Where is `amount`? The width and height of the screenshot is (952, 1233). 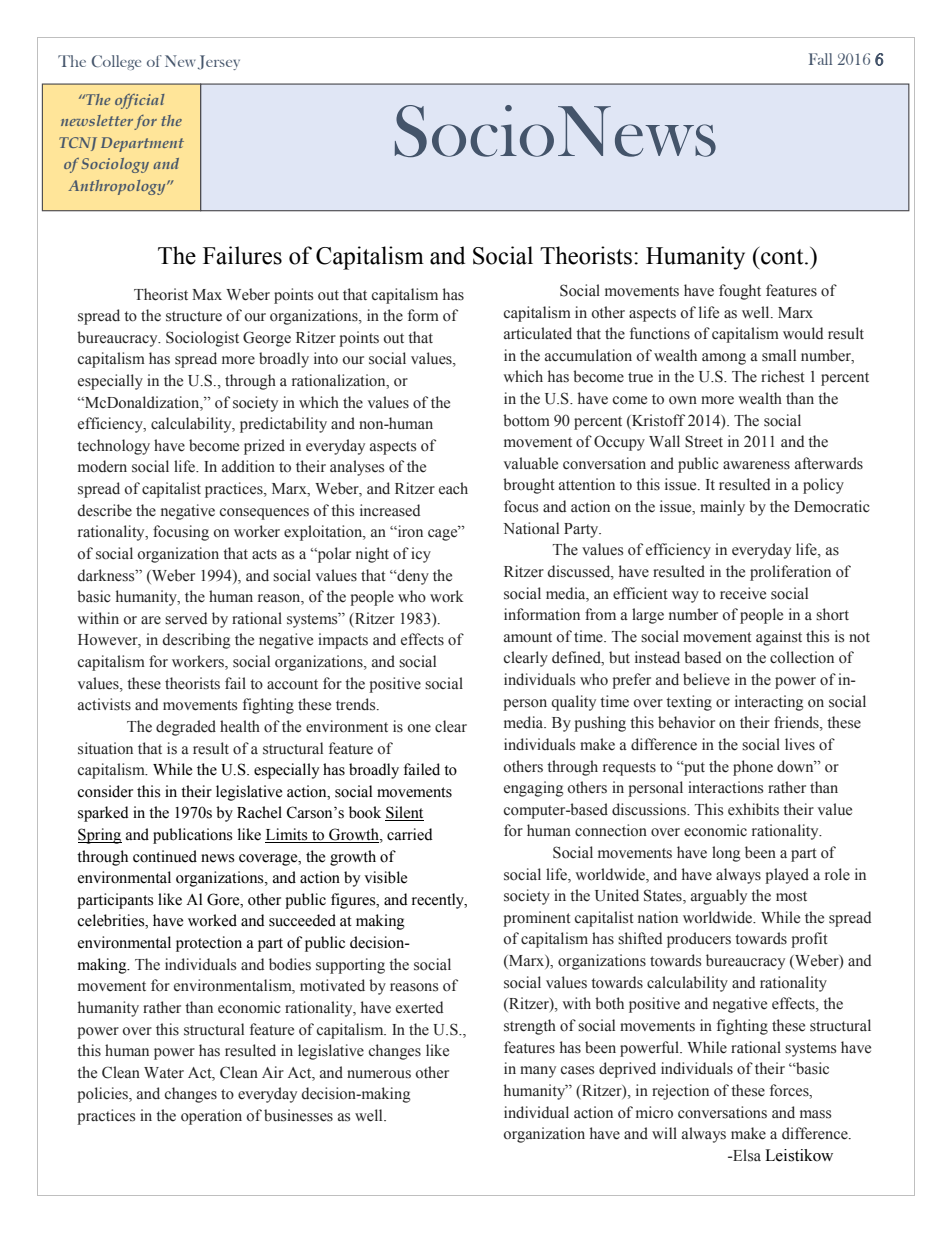
amount is located at coordinates (528, 637).
